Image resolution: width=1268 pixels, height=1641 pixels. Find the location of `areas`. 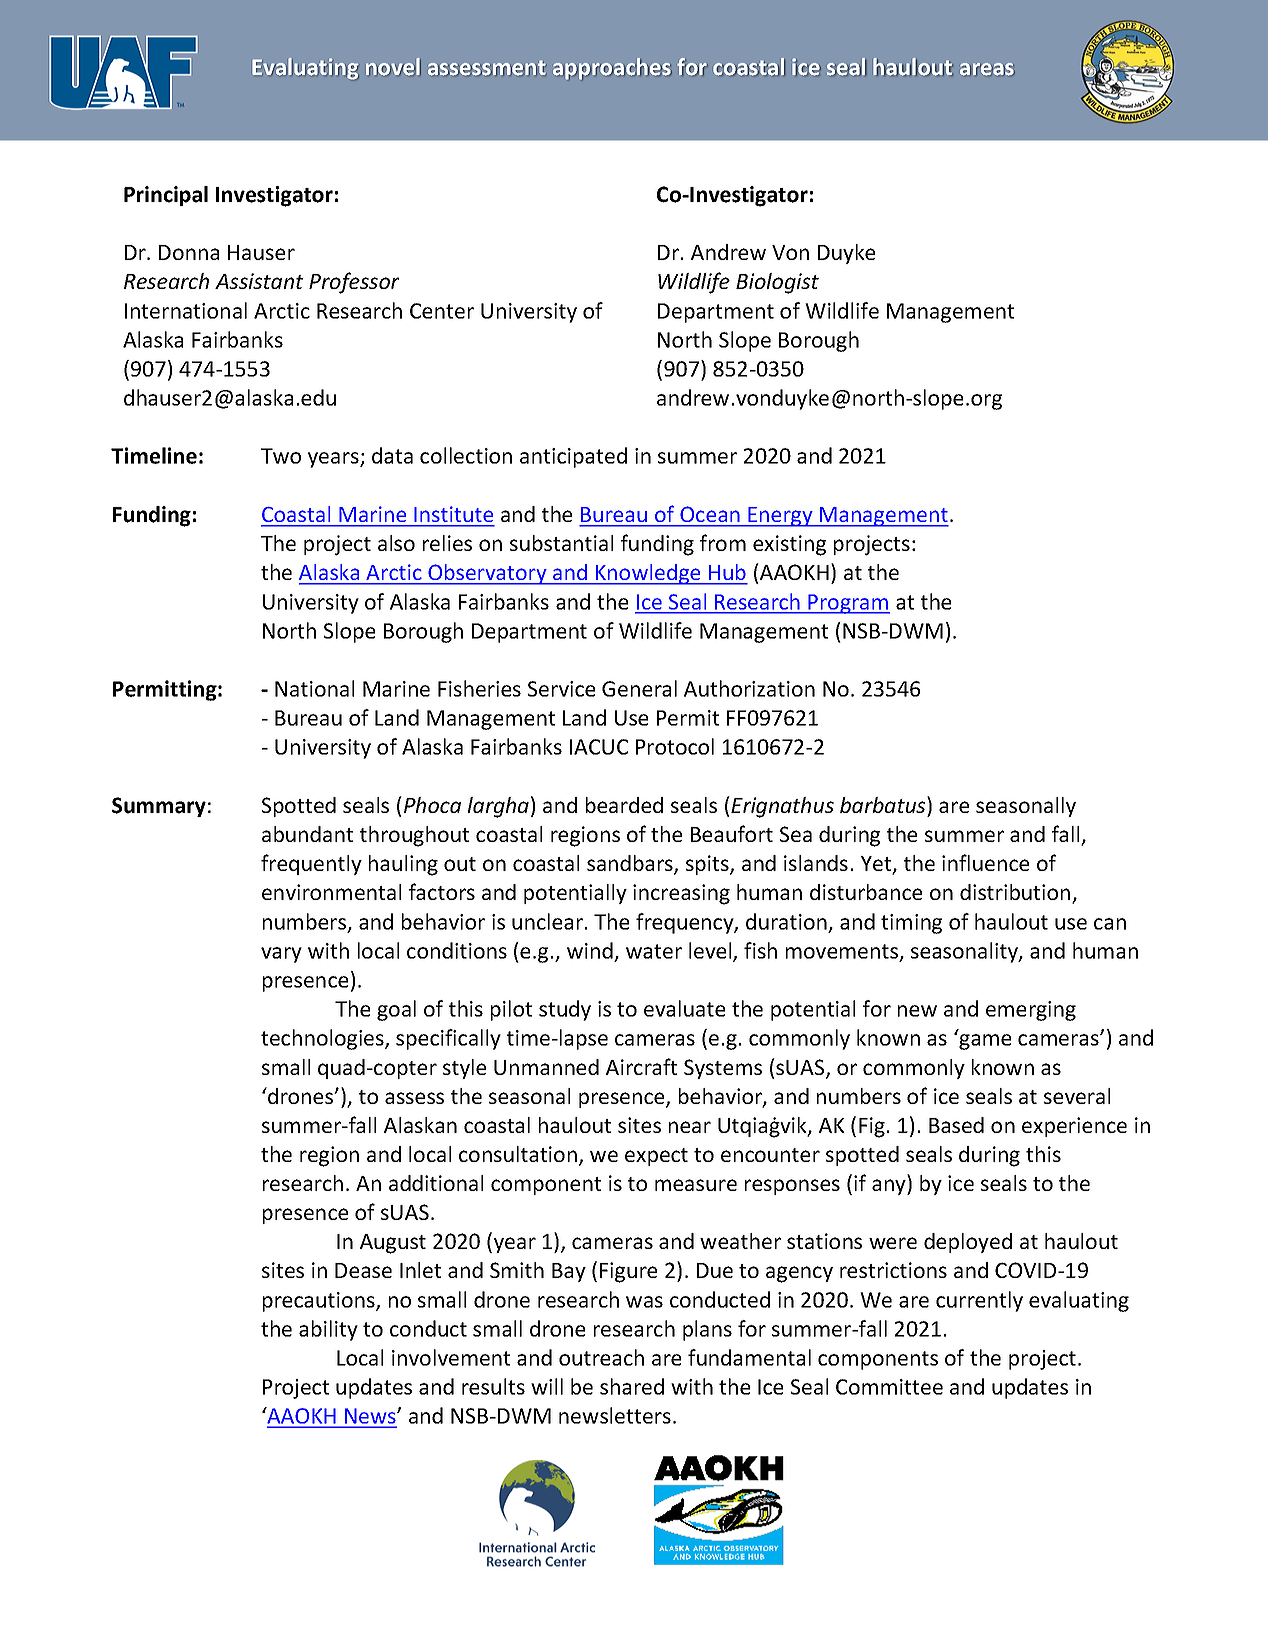

areas is located at coordinates (987, 69).
